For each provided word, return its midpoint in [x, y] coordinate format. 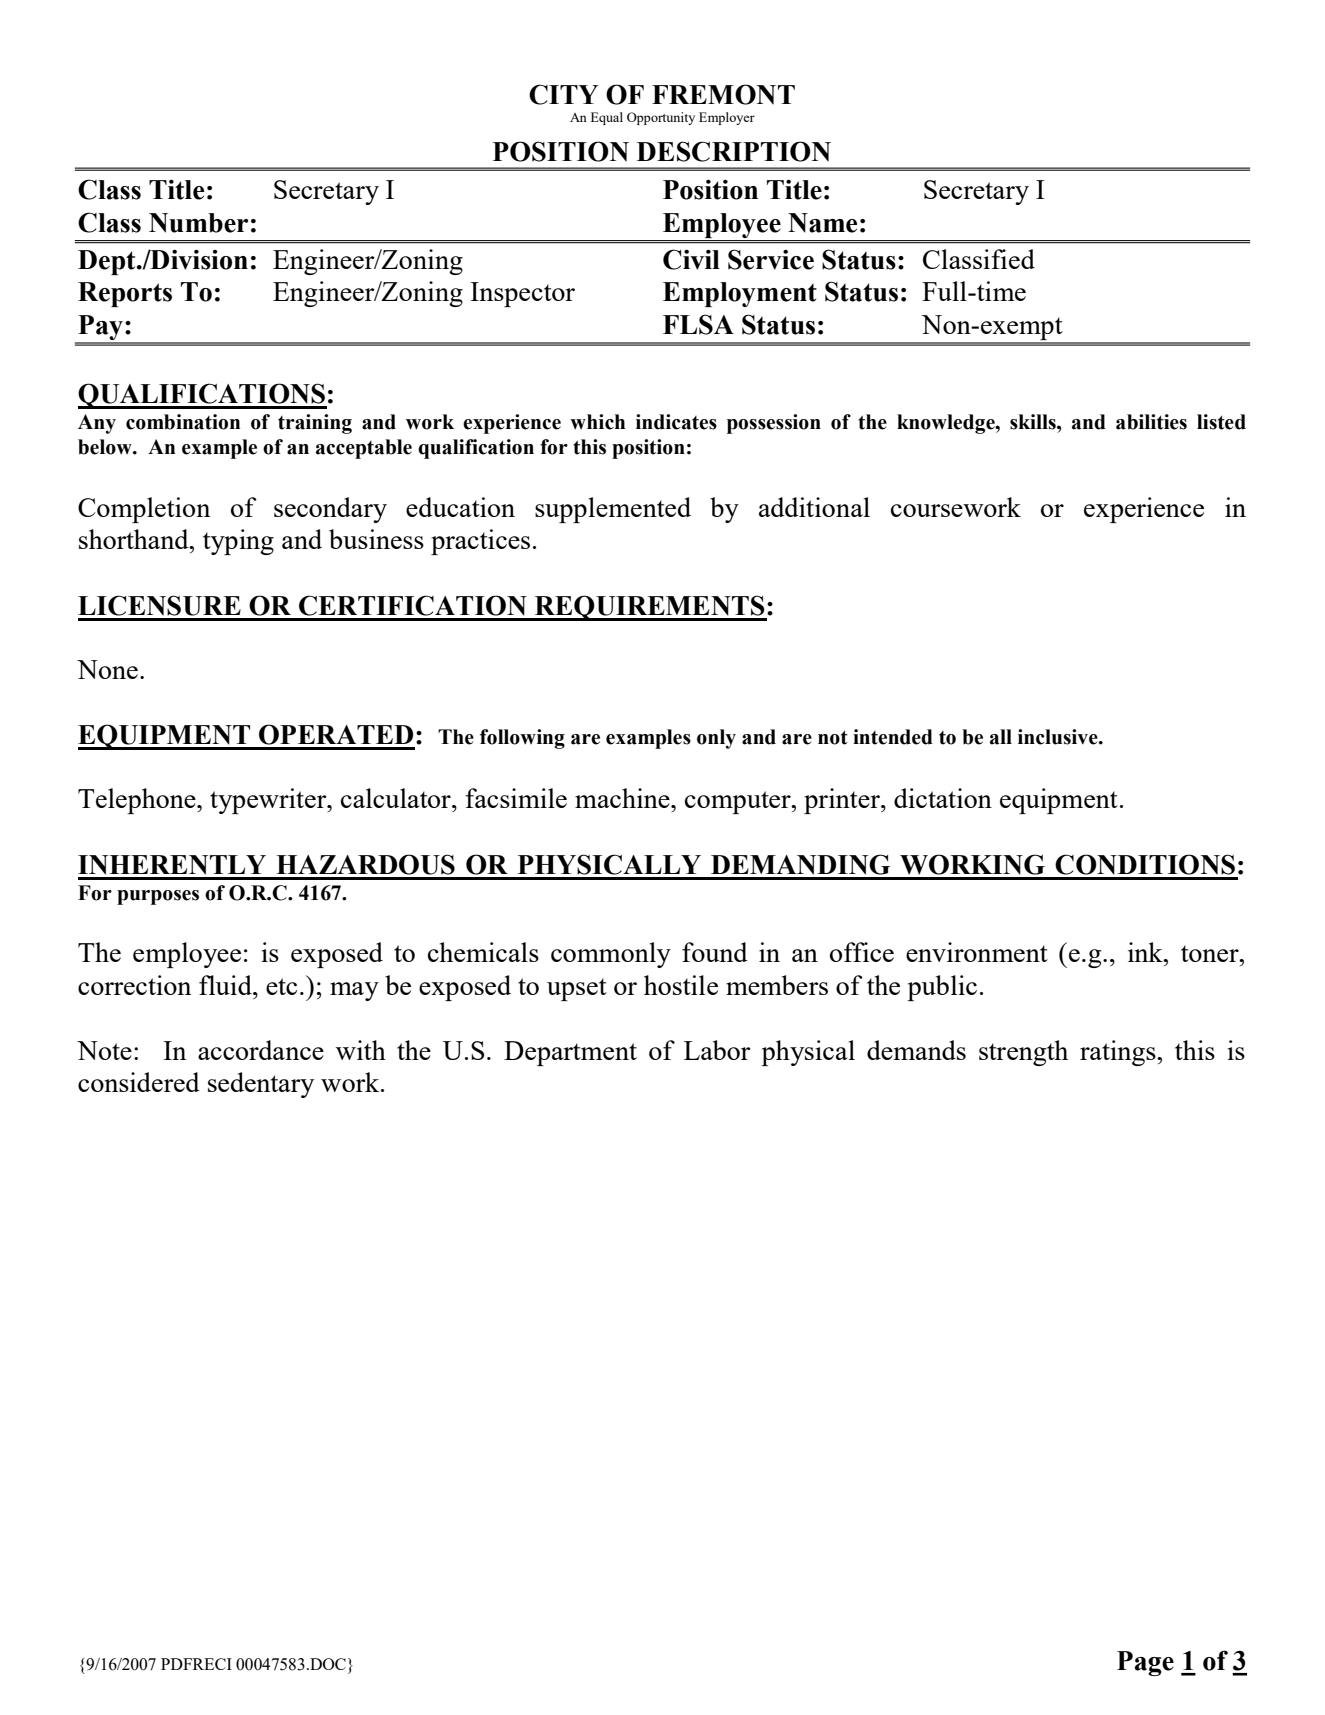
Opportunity [661, 118]
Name [822, 223]
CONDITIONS [1145, 864]
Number [198, 223]
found [715, 952]
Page [1145, 1663]
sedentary [261, 1085]
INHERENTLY [172, 865]
